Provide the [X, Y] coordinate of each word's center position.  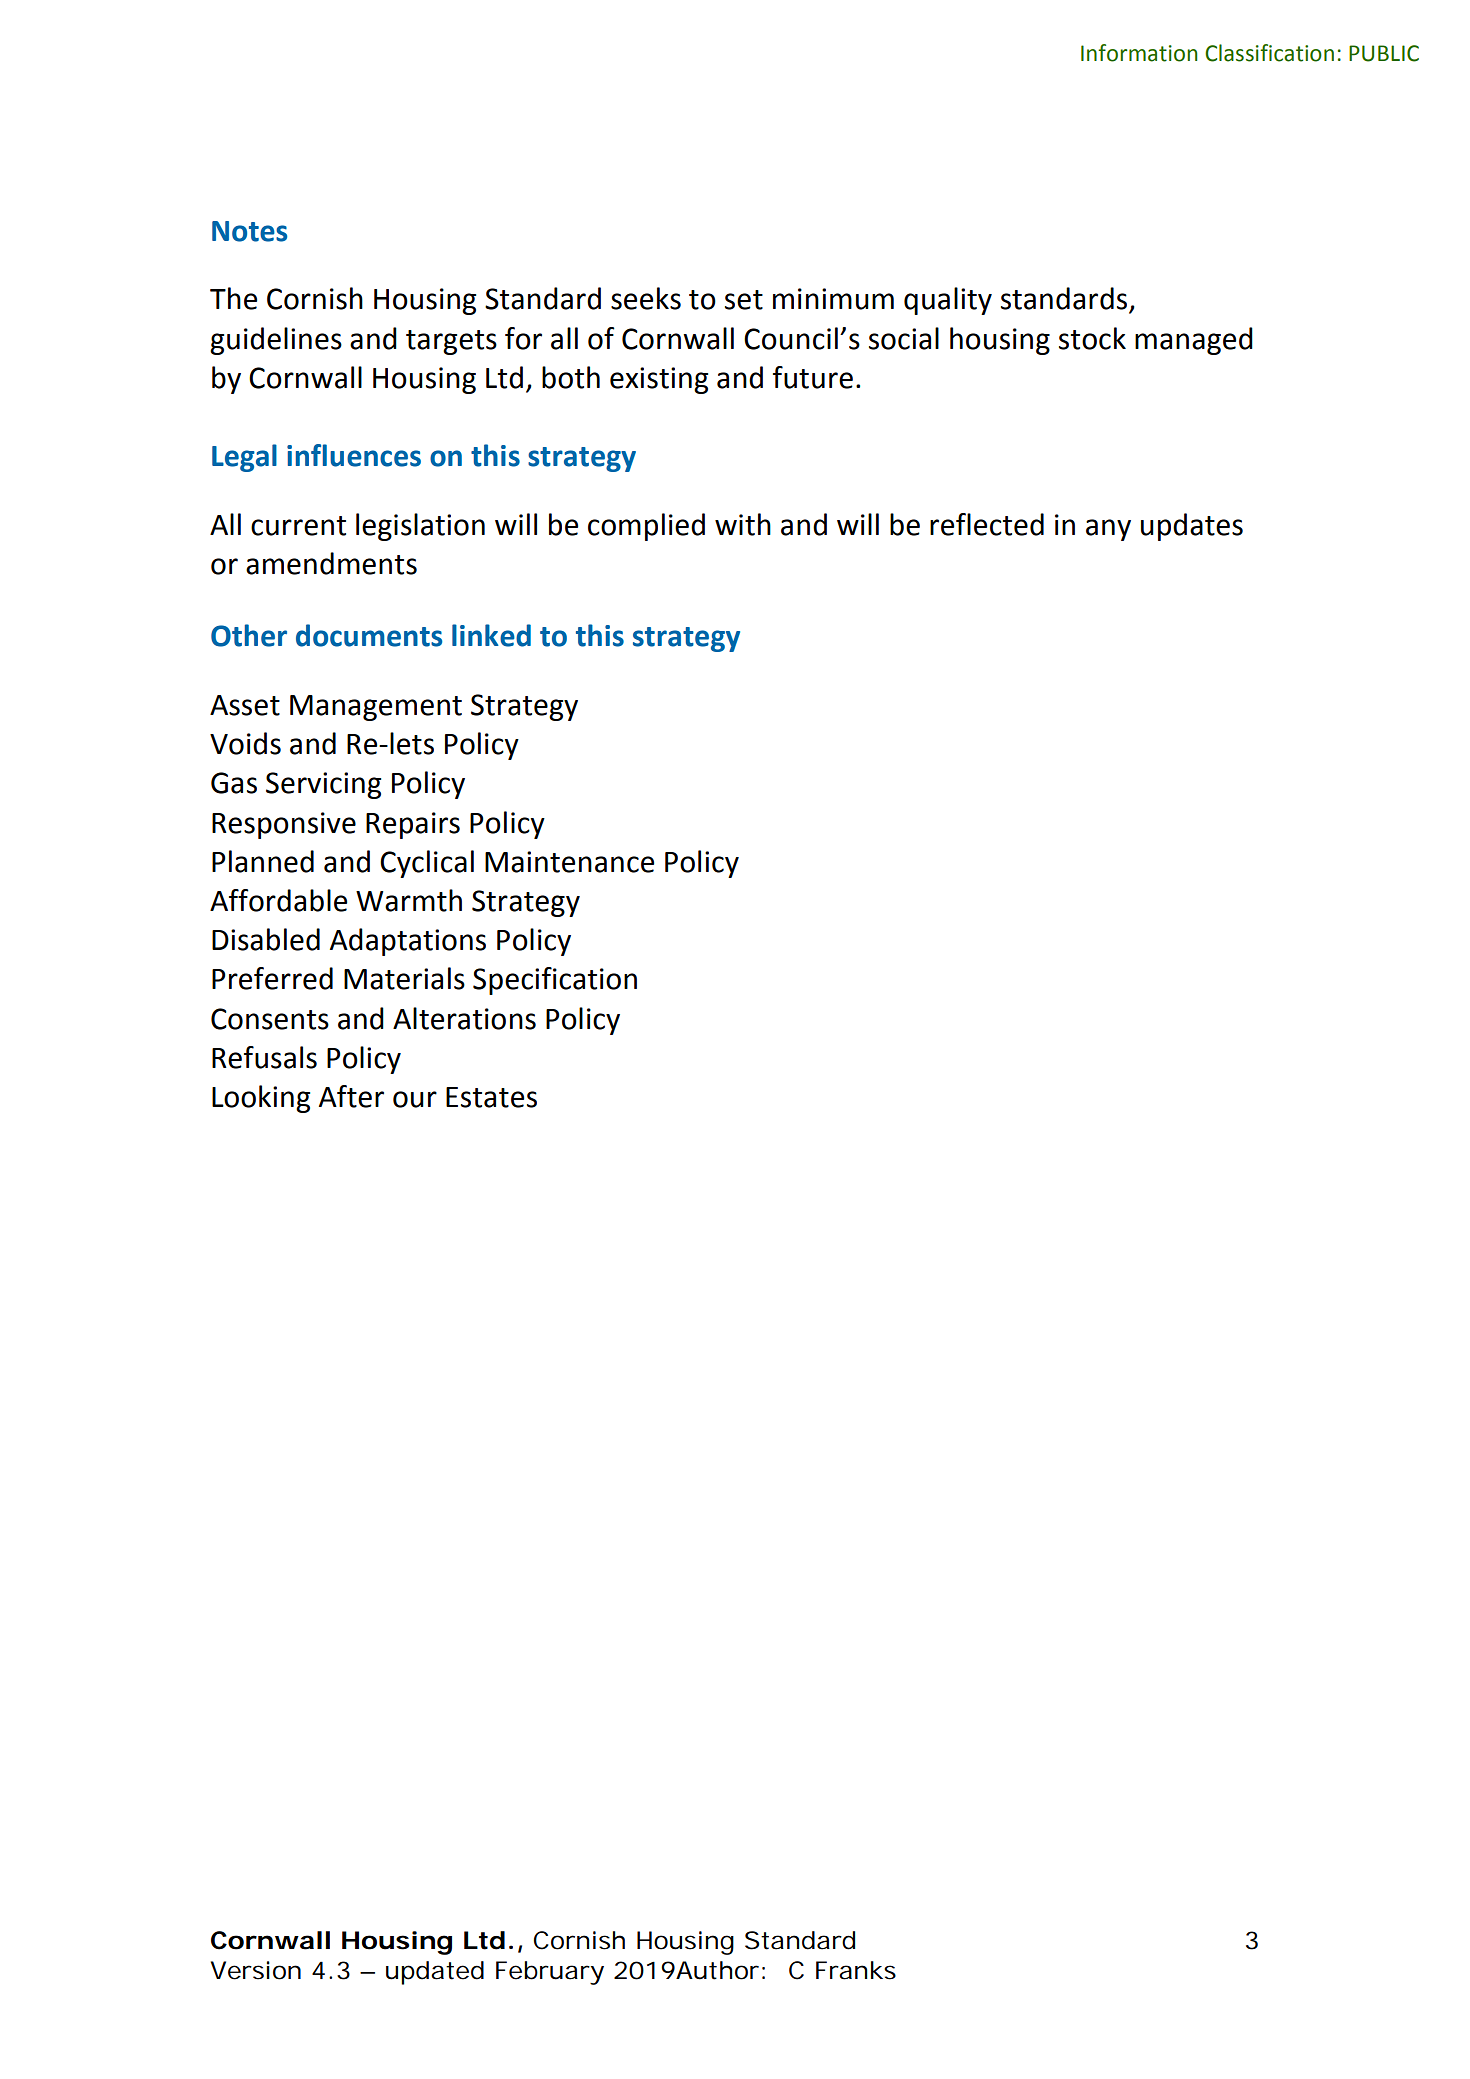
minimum [833, 299]
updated [435, 1973]
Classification [1269, 53]
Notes [249, 231]
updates [1192, 527]
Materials [404, 978]
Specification [555, 981]
